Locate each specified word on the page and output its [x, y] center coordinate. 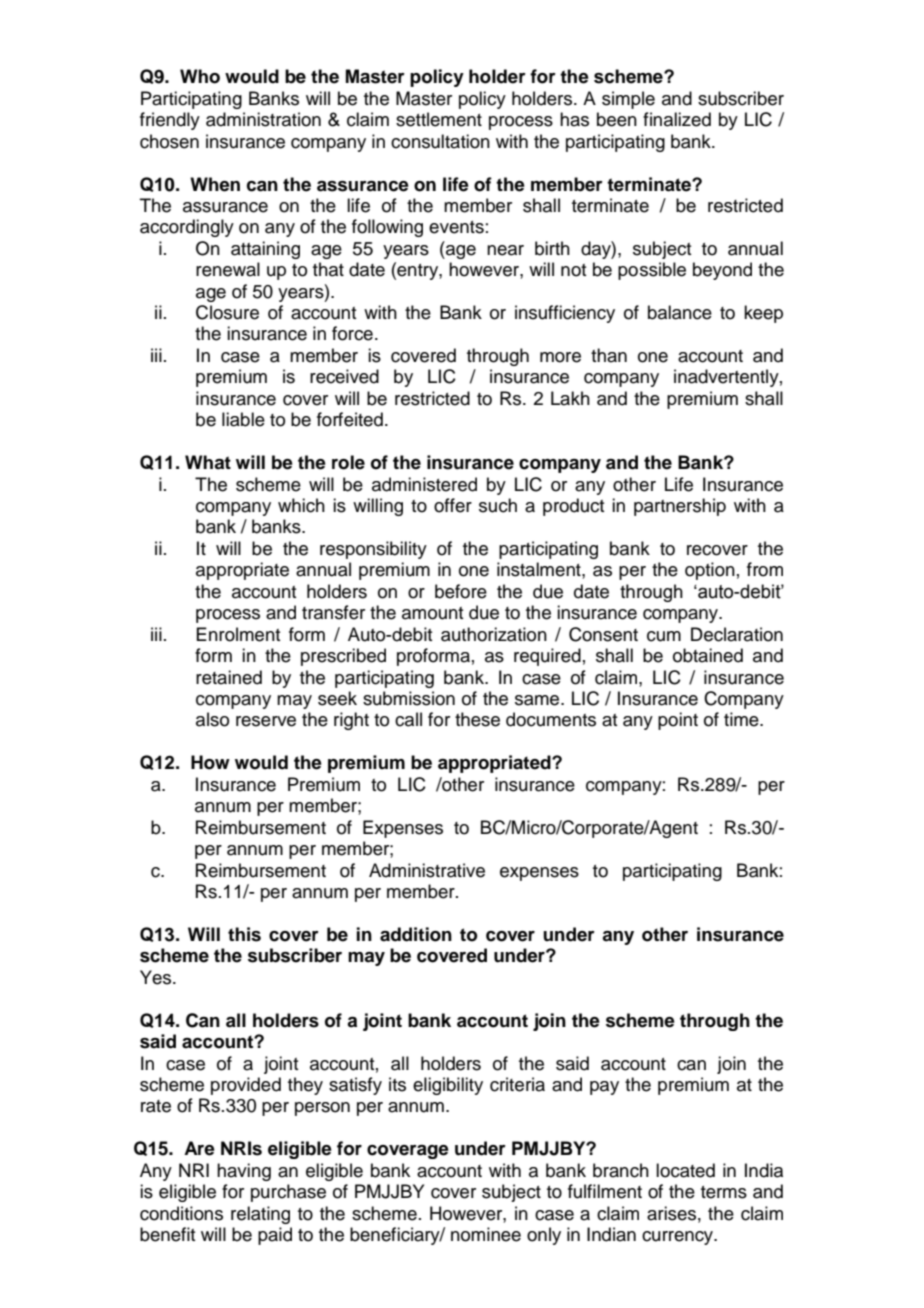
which [301, 505]
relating [260, 1215]
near [505, 250]
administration [263, 119]
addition [416, 934]
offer [453, 505]
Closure [227, 312]
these [477, 719]
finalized [677, 119]
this [244, 934]
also [212, 719]
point [678, 721]
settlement [439, 119]
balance [680, 312]
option [710, 571]
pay [604, 1088]
